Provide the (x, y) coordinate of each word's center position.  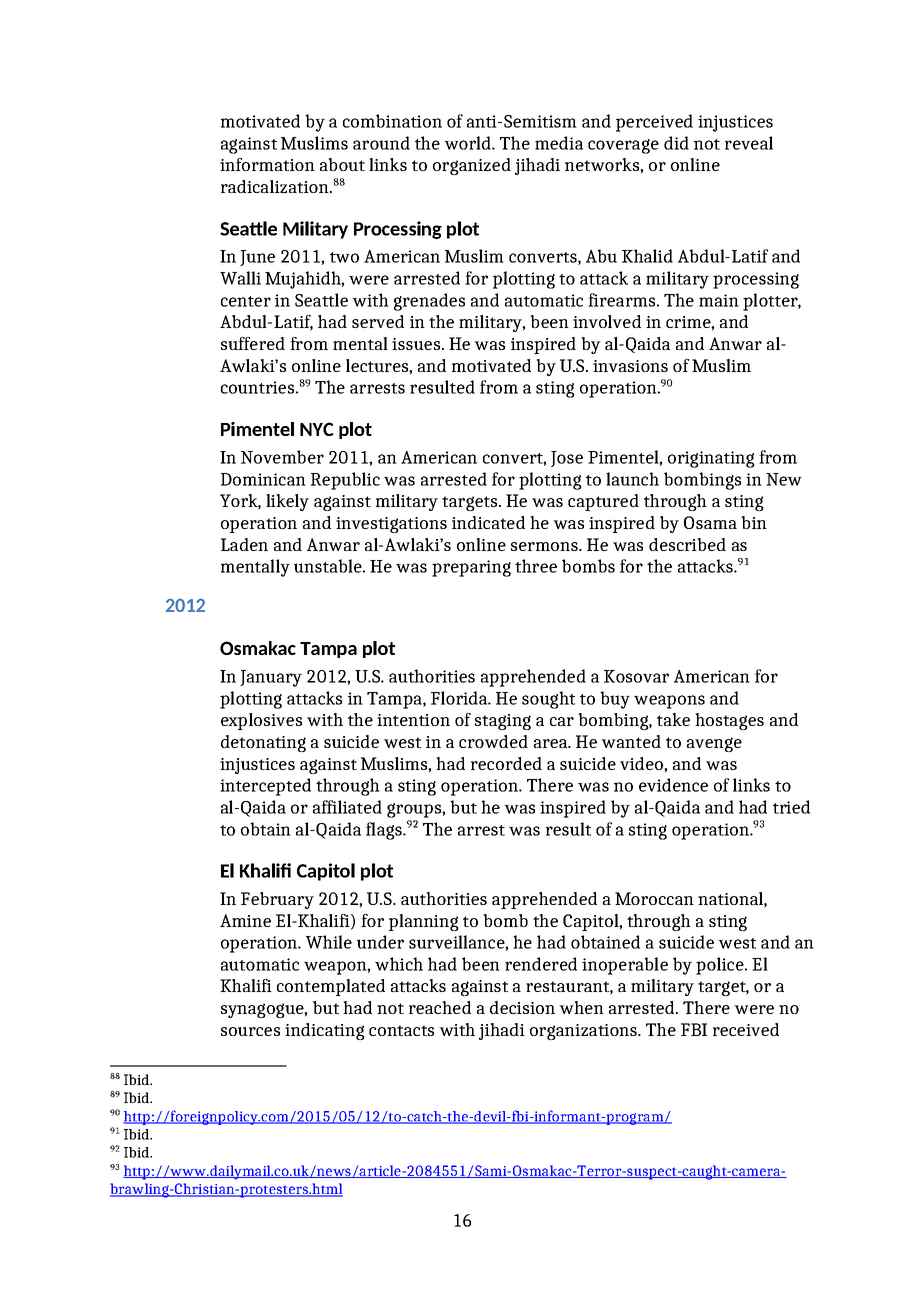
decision (522, 1007)
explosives (261, 721)
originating (711, 459)
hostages (729, 721)
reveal (749, 143)
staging (503, 722)
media (559, 143)
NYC (317, 429)
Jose (567, 459)
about (342, 164)
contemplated (331, 987)
